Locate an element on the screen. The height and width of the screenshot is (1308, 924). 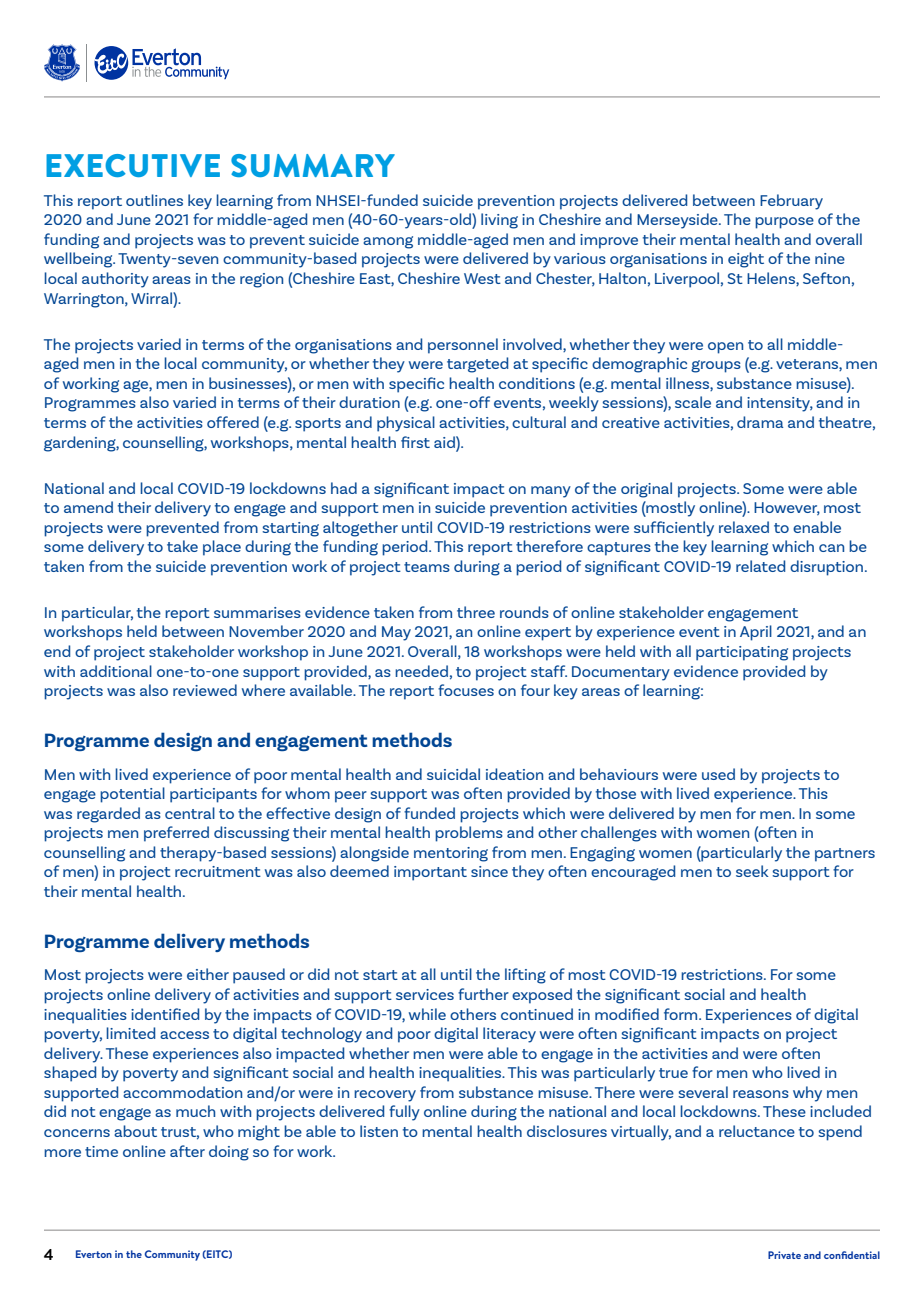
listen is located at coordinates (379, 1131).
